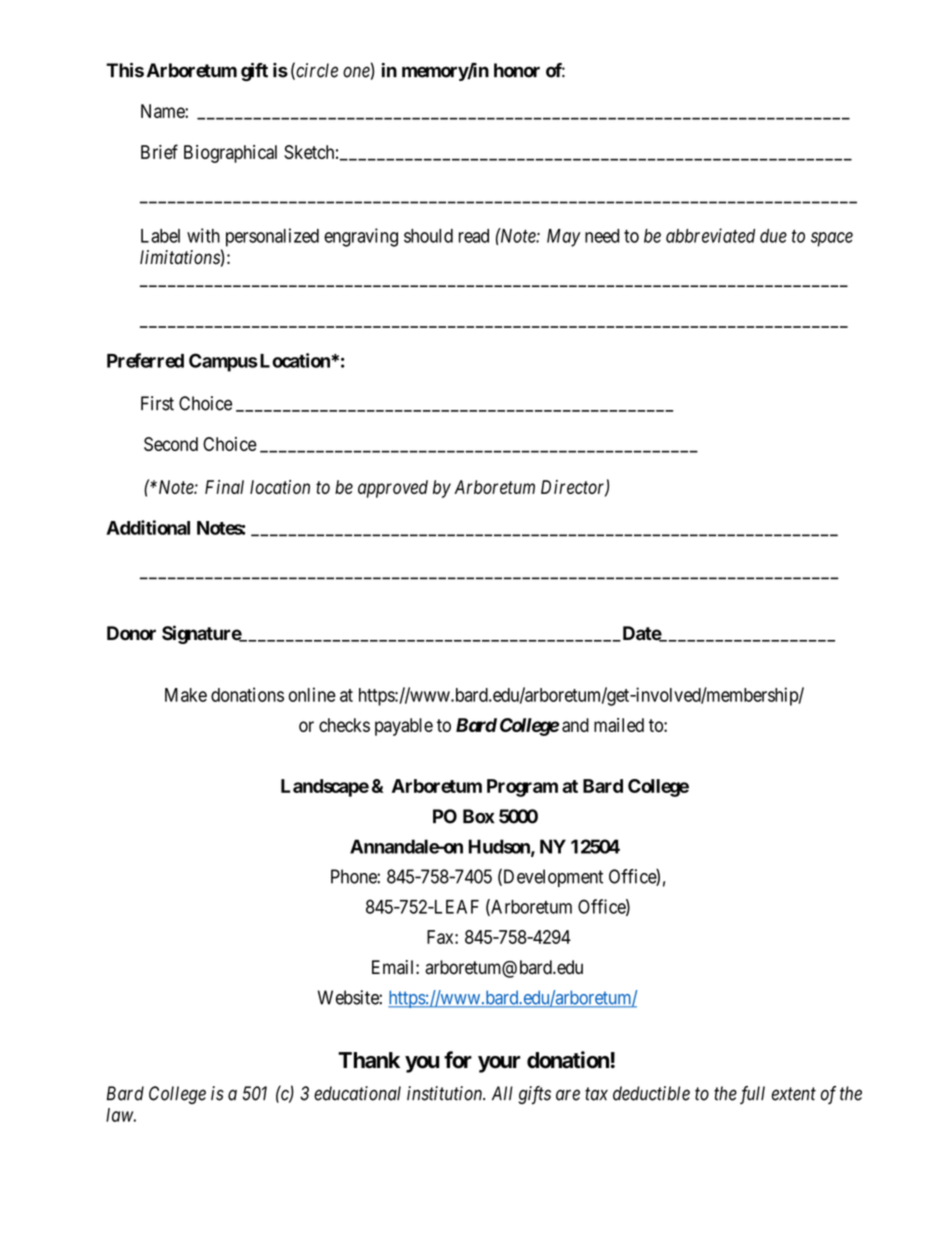 This page has height=1233, width=952. Describe the element at coordinates (163, 111) in the page. I see `Name` at that location.
